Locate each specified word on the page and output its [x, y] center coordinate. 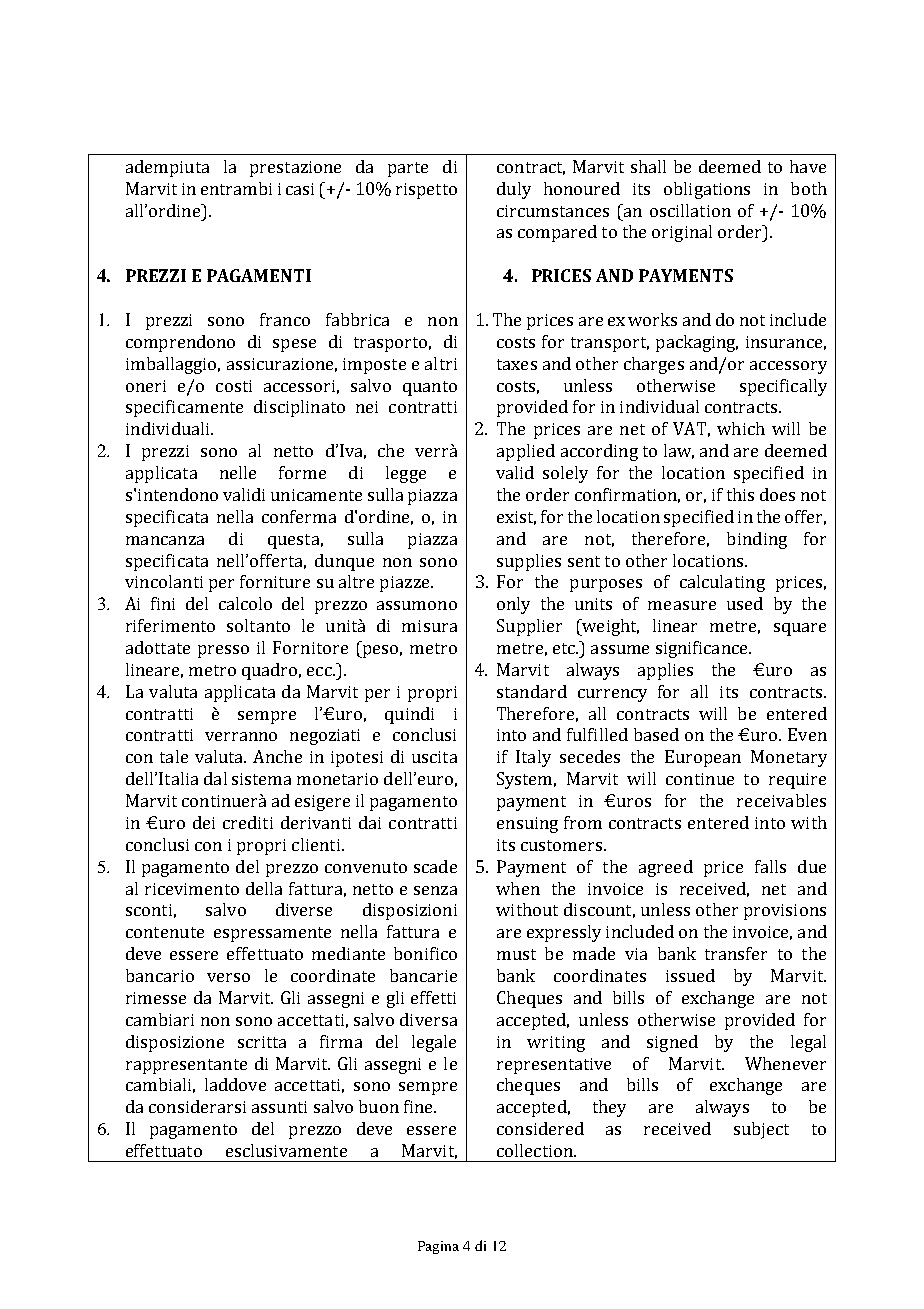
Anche [277, 756]
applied [526, 452]
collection [536, 1150]
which [741, 428]
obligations [707, 190]
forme [302, 472]
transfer [736, 953]
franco [285, 319]
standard [532, 691]
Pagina [438, 1247]
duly [514, 190]
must [516, 954]
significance [703, 649]
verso [228, 977]
